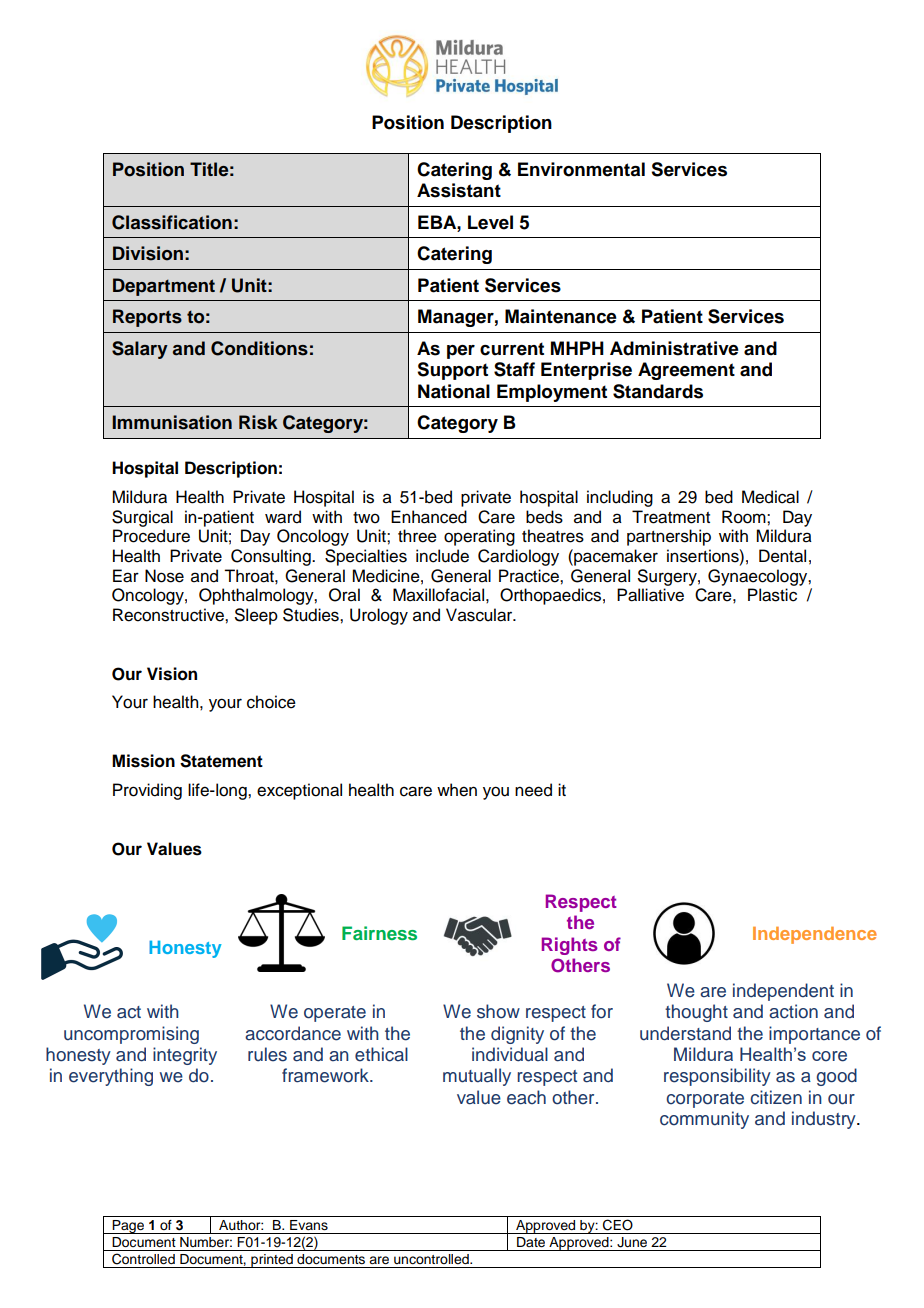  Describe the element at coordinates (169, 615) in the screenshot. I see `Reconstructive` at that location.
